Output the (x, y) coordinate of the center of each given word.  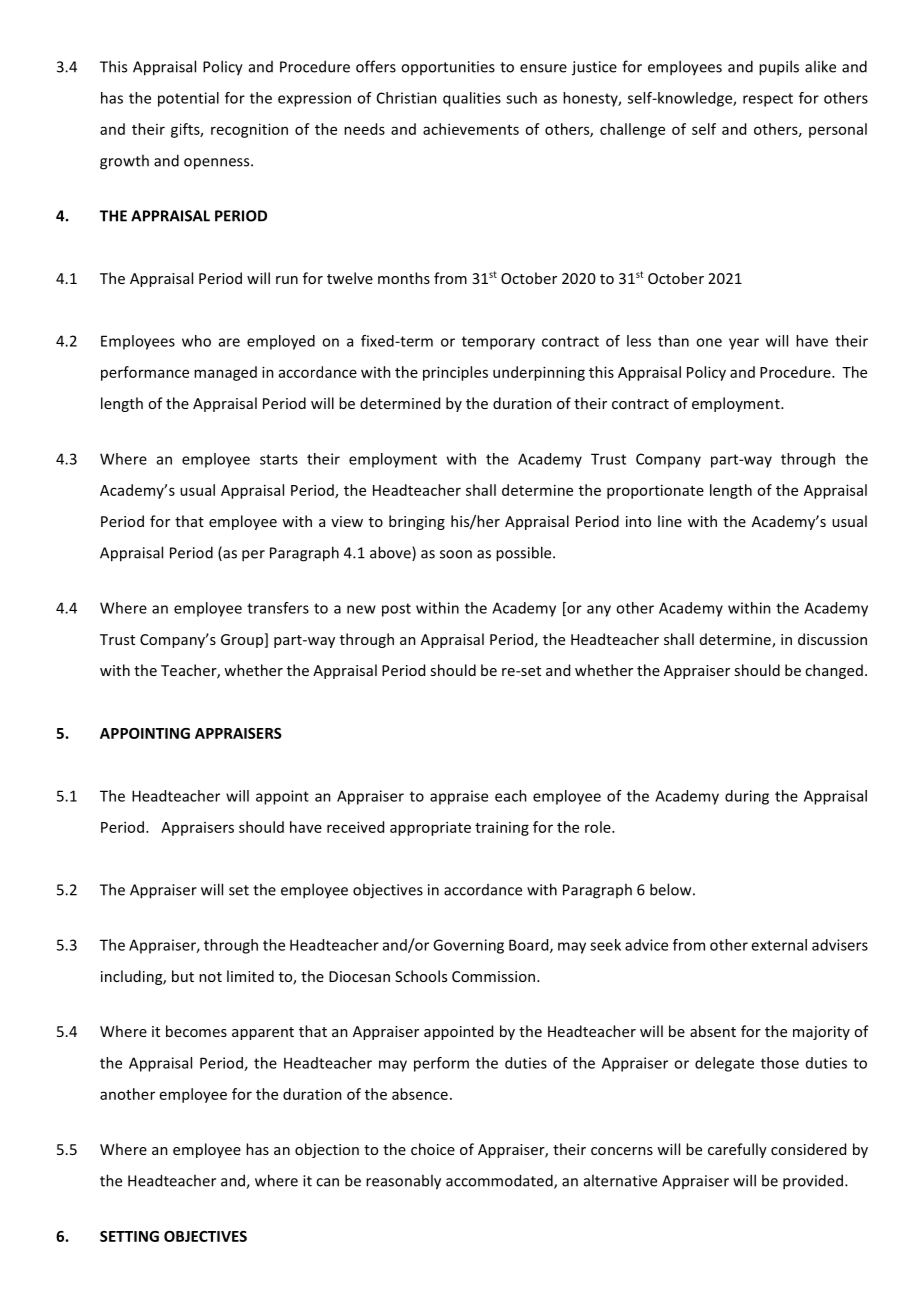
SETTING (129, 1236)
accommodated (500, 1181)
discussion (832, 639)
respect (768, 100)
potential (188, 99)
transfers (278, 608)
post (396, 610)
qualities (472, 99)
